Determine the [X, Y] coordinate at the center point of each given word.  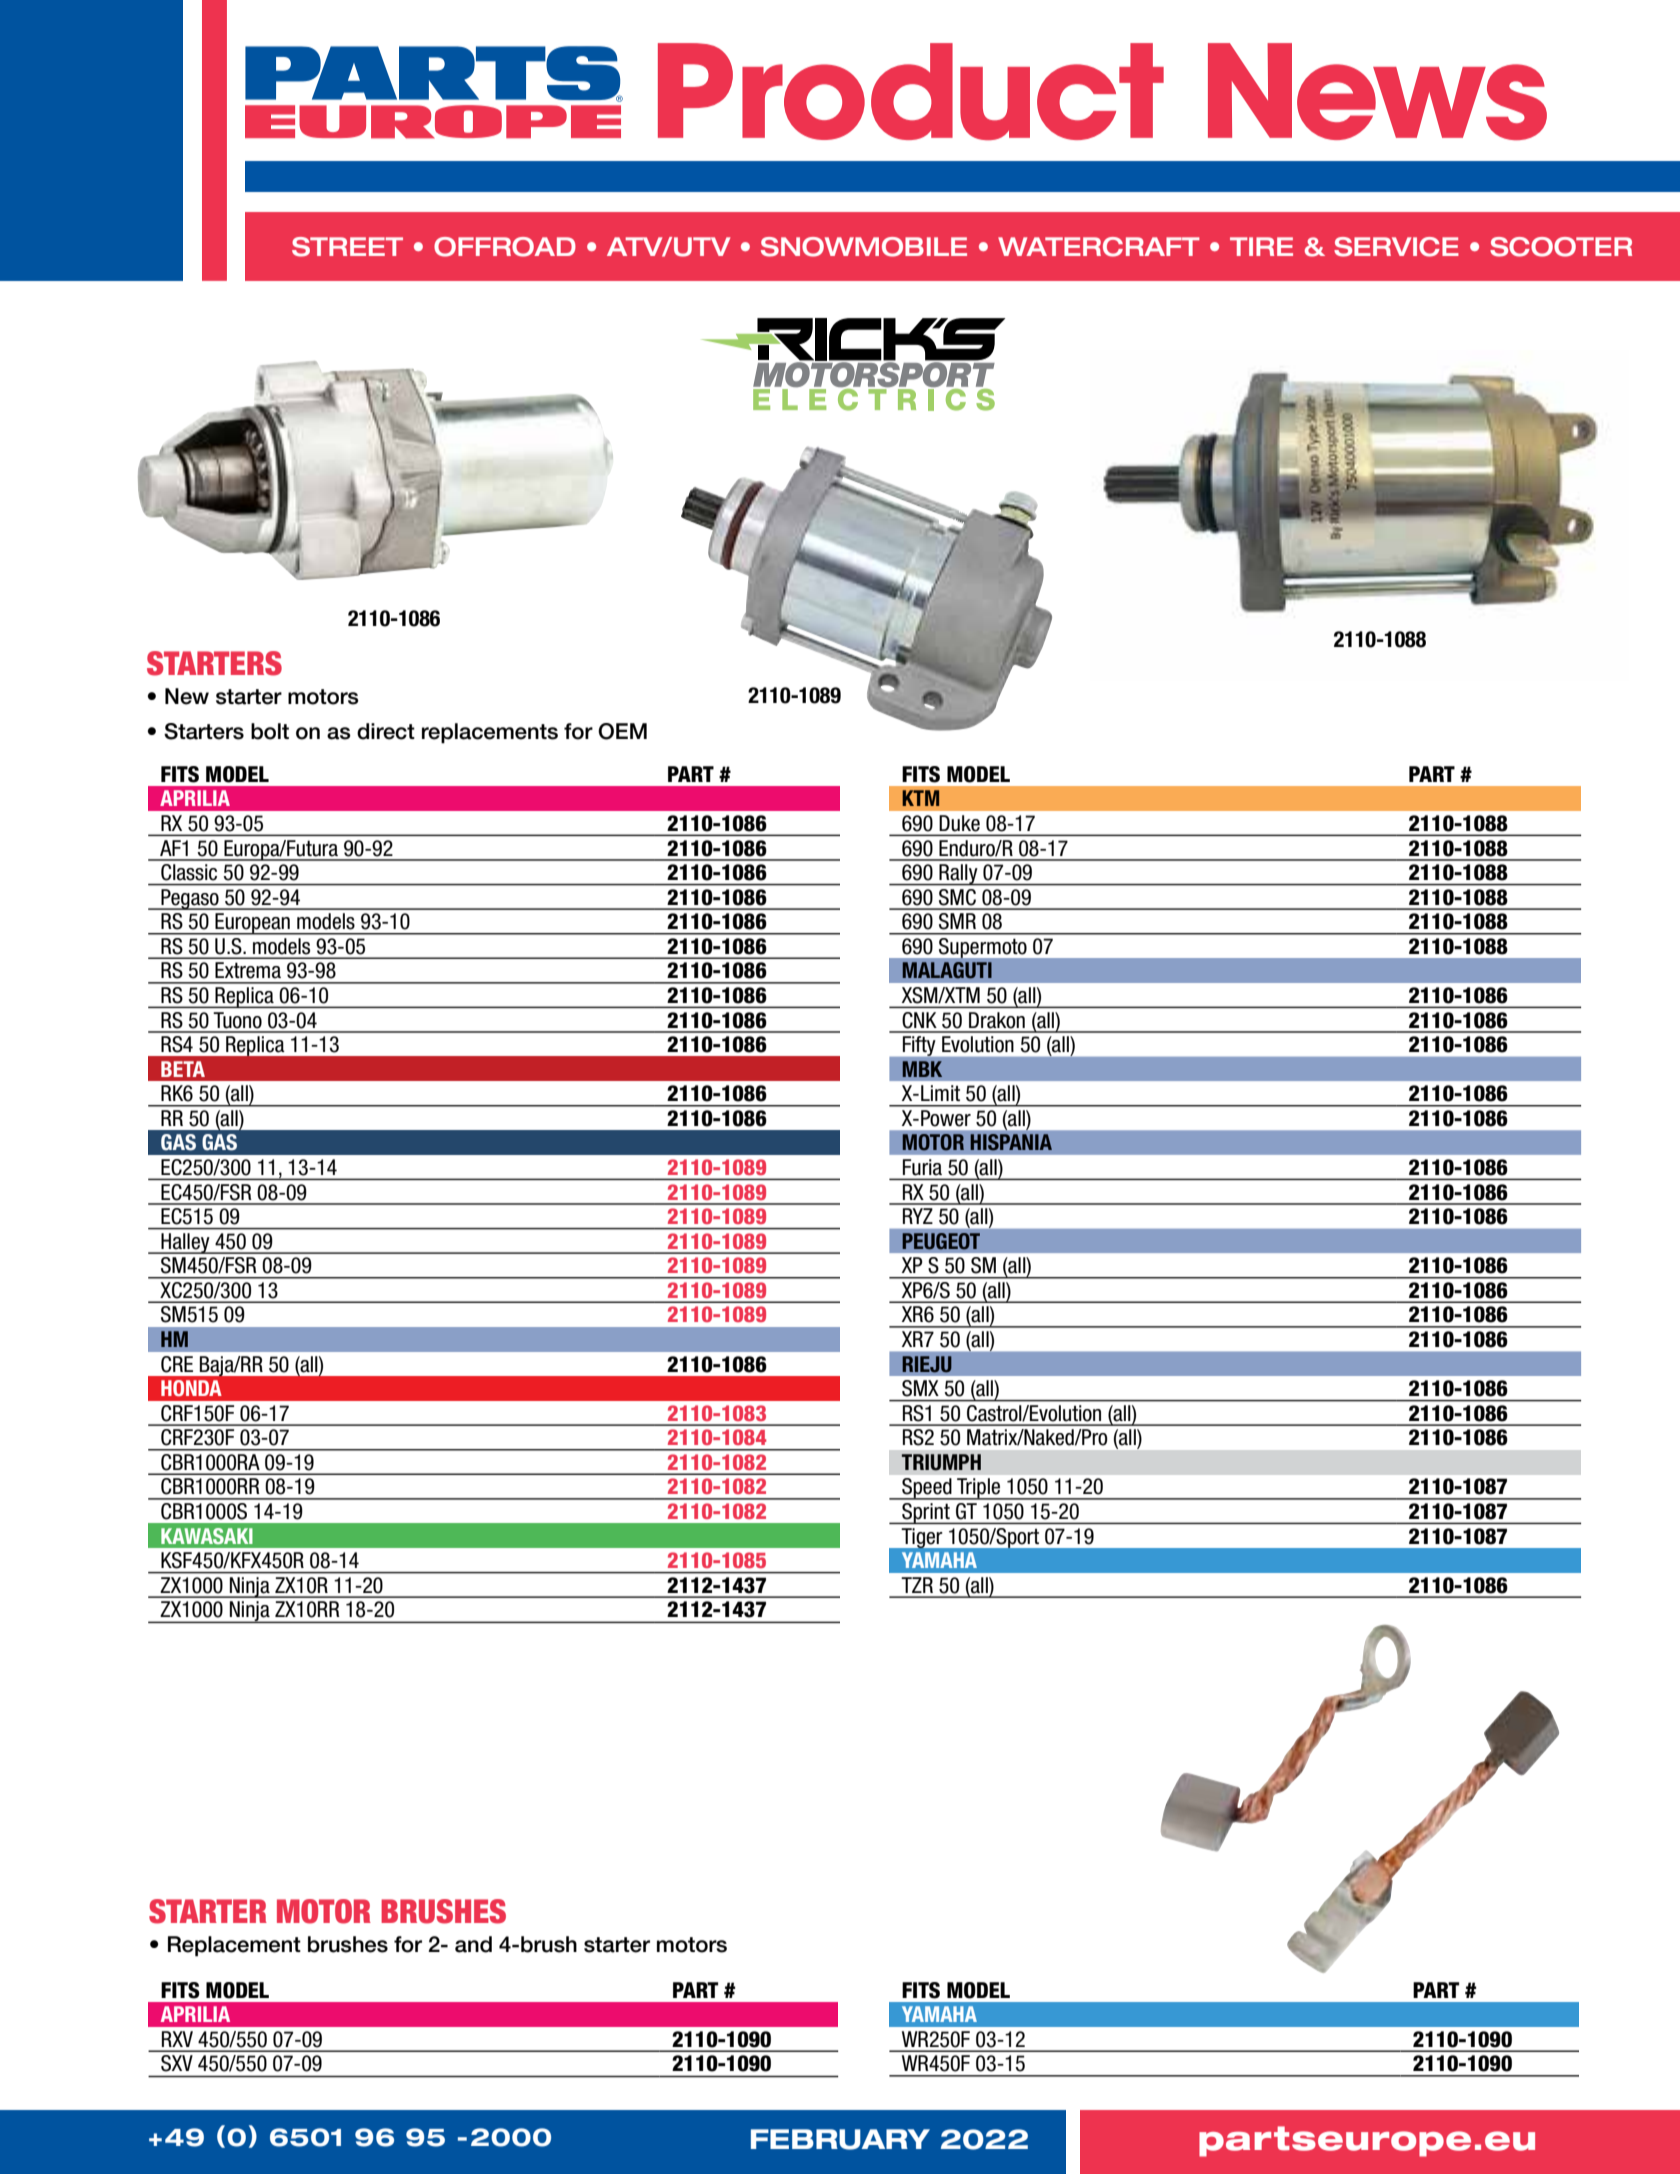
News [1377, 91]
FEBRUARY [840, 2139]
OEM [622, 731]
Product [911, 91]
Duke [960, 823]
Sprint [926, 1513]
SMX [920, 1388]
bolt [270, 731]
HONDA [191, 1388]
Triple [979, 1489]
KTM [920, 798]
